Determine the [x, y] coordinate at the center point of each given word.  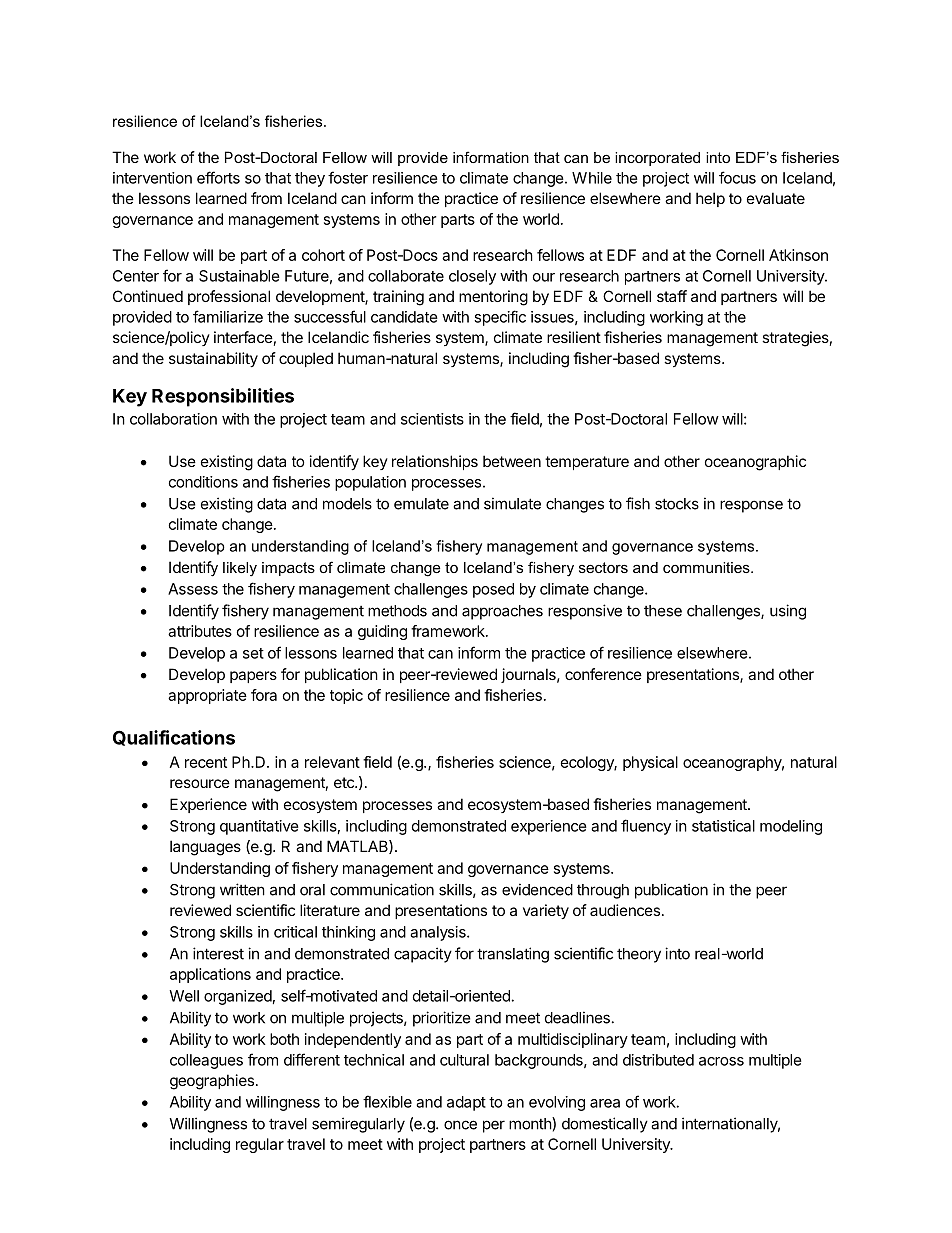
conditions [203, 482]
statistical [723, 826]
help [710, 199]
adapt [466, 1103]
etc [345, 782]
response [751, 506]
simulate [512, 503]
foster [348, 177]
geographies [212, 1082]
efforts [218, 177]
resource [200, 783]
